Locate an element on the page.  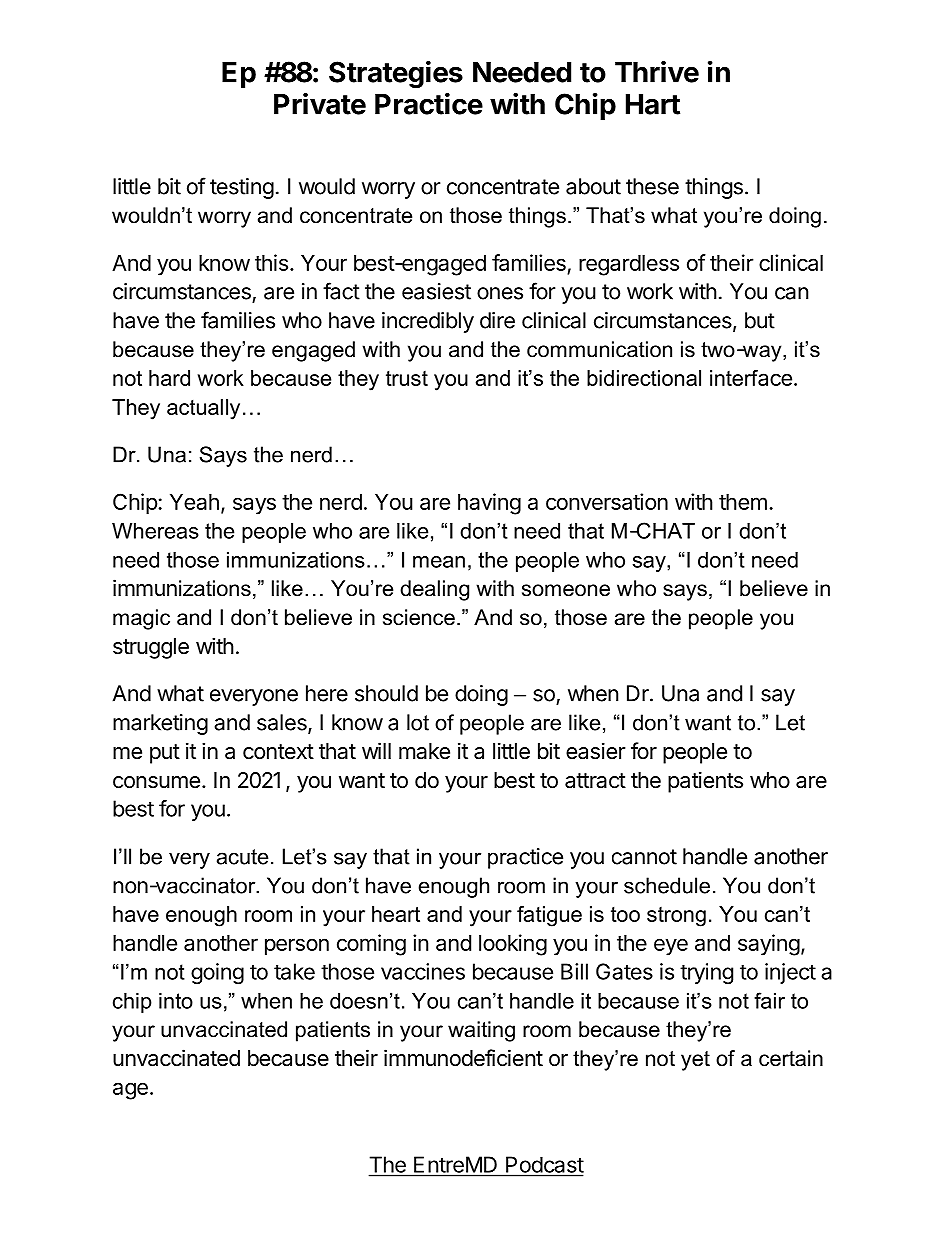
yet is located at coordinates (695, 1061).
